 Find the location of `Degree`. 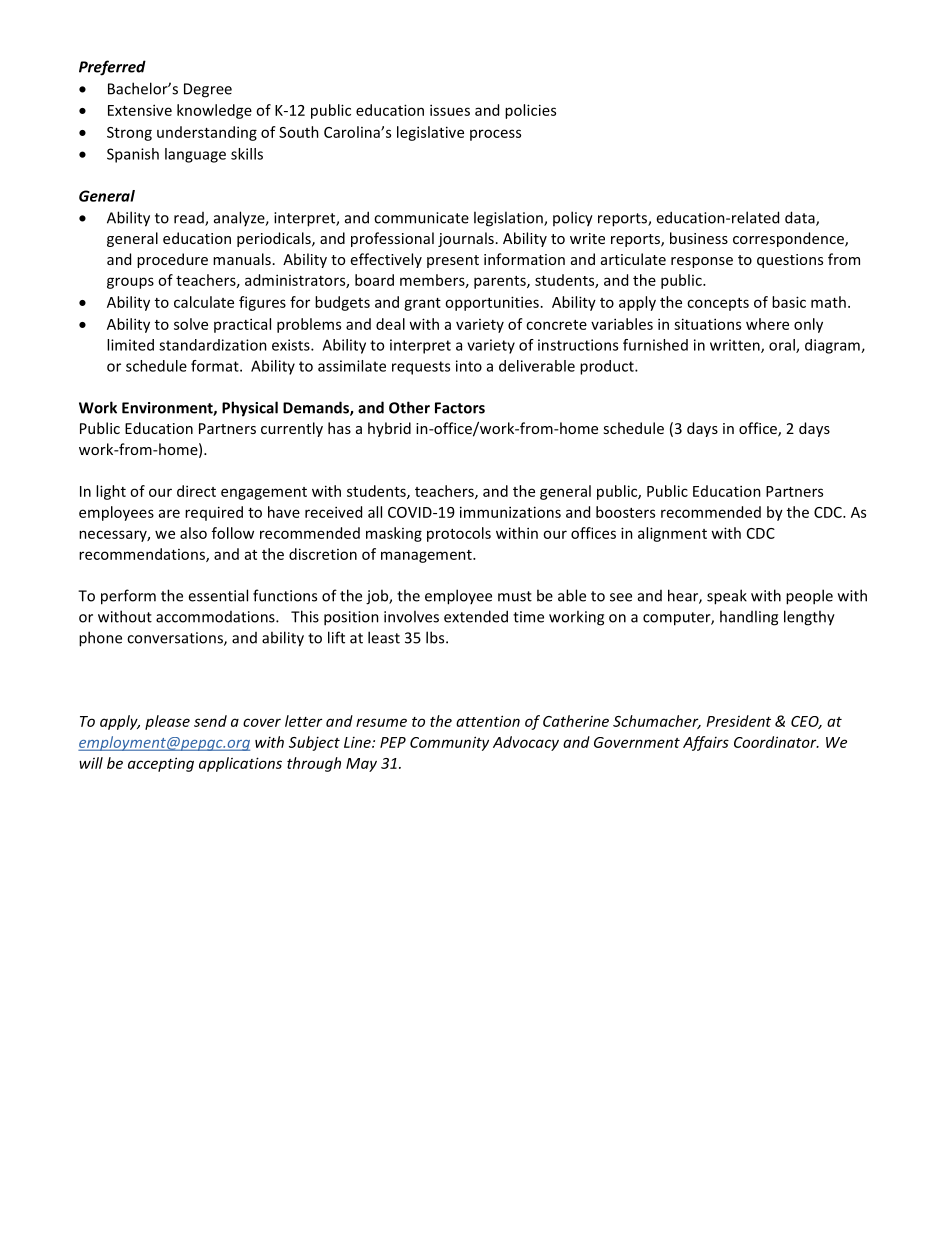

Degree is located at coordinates (208, 90).
